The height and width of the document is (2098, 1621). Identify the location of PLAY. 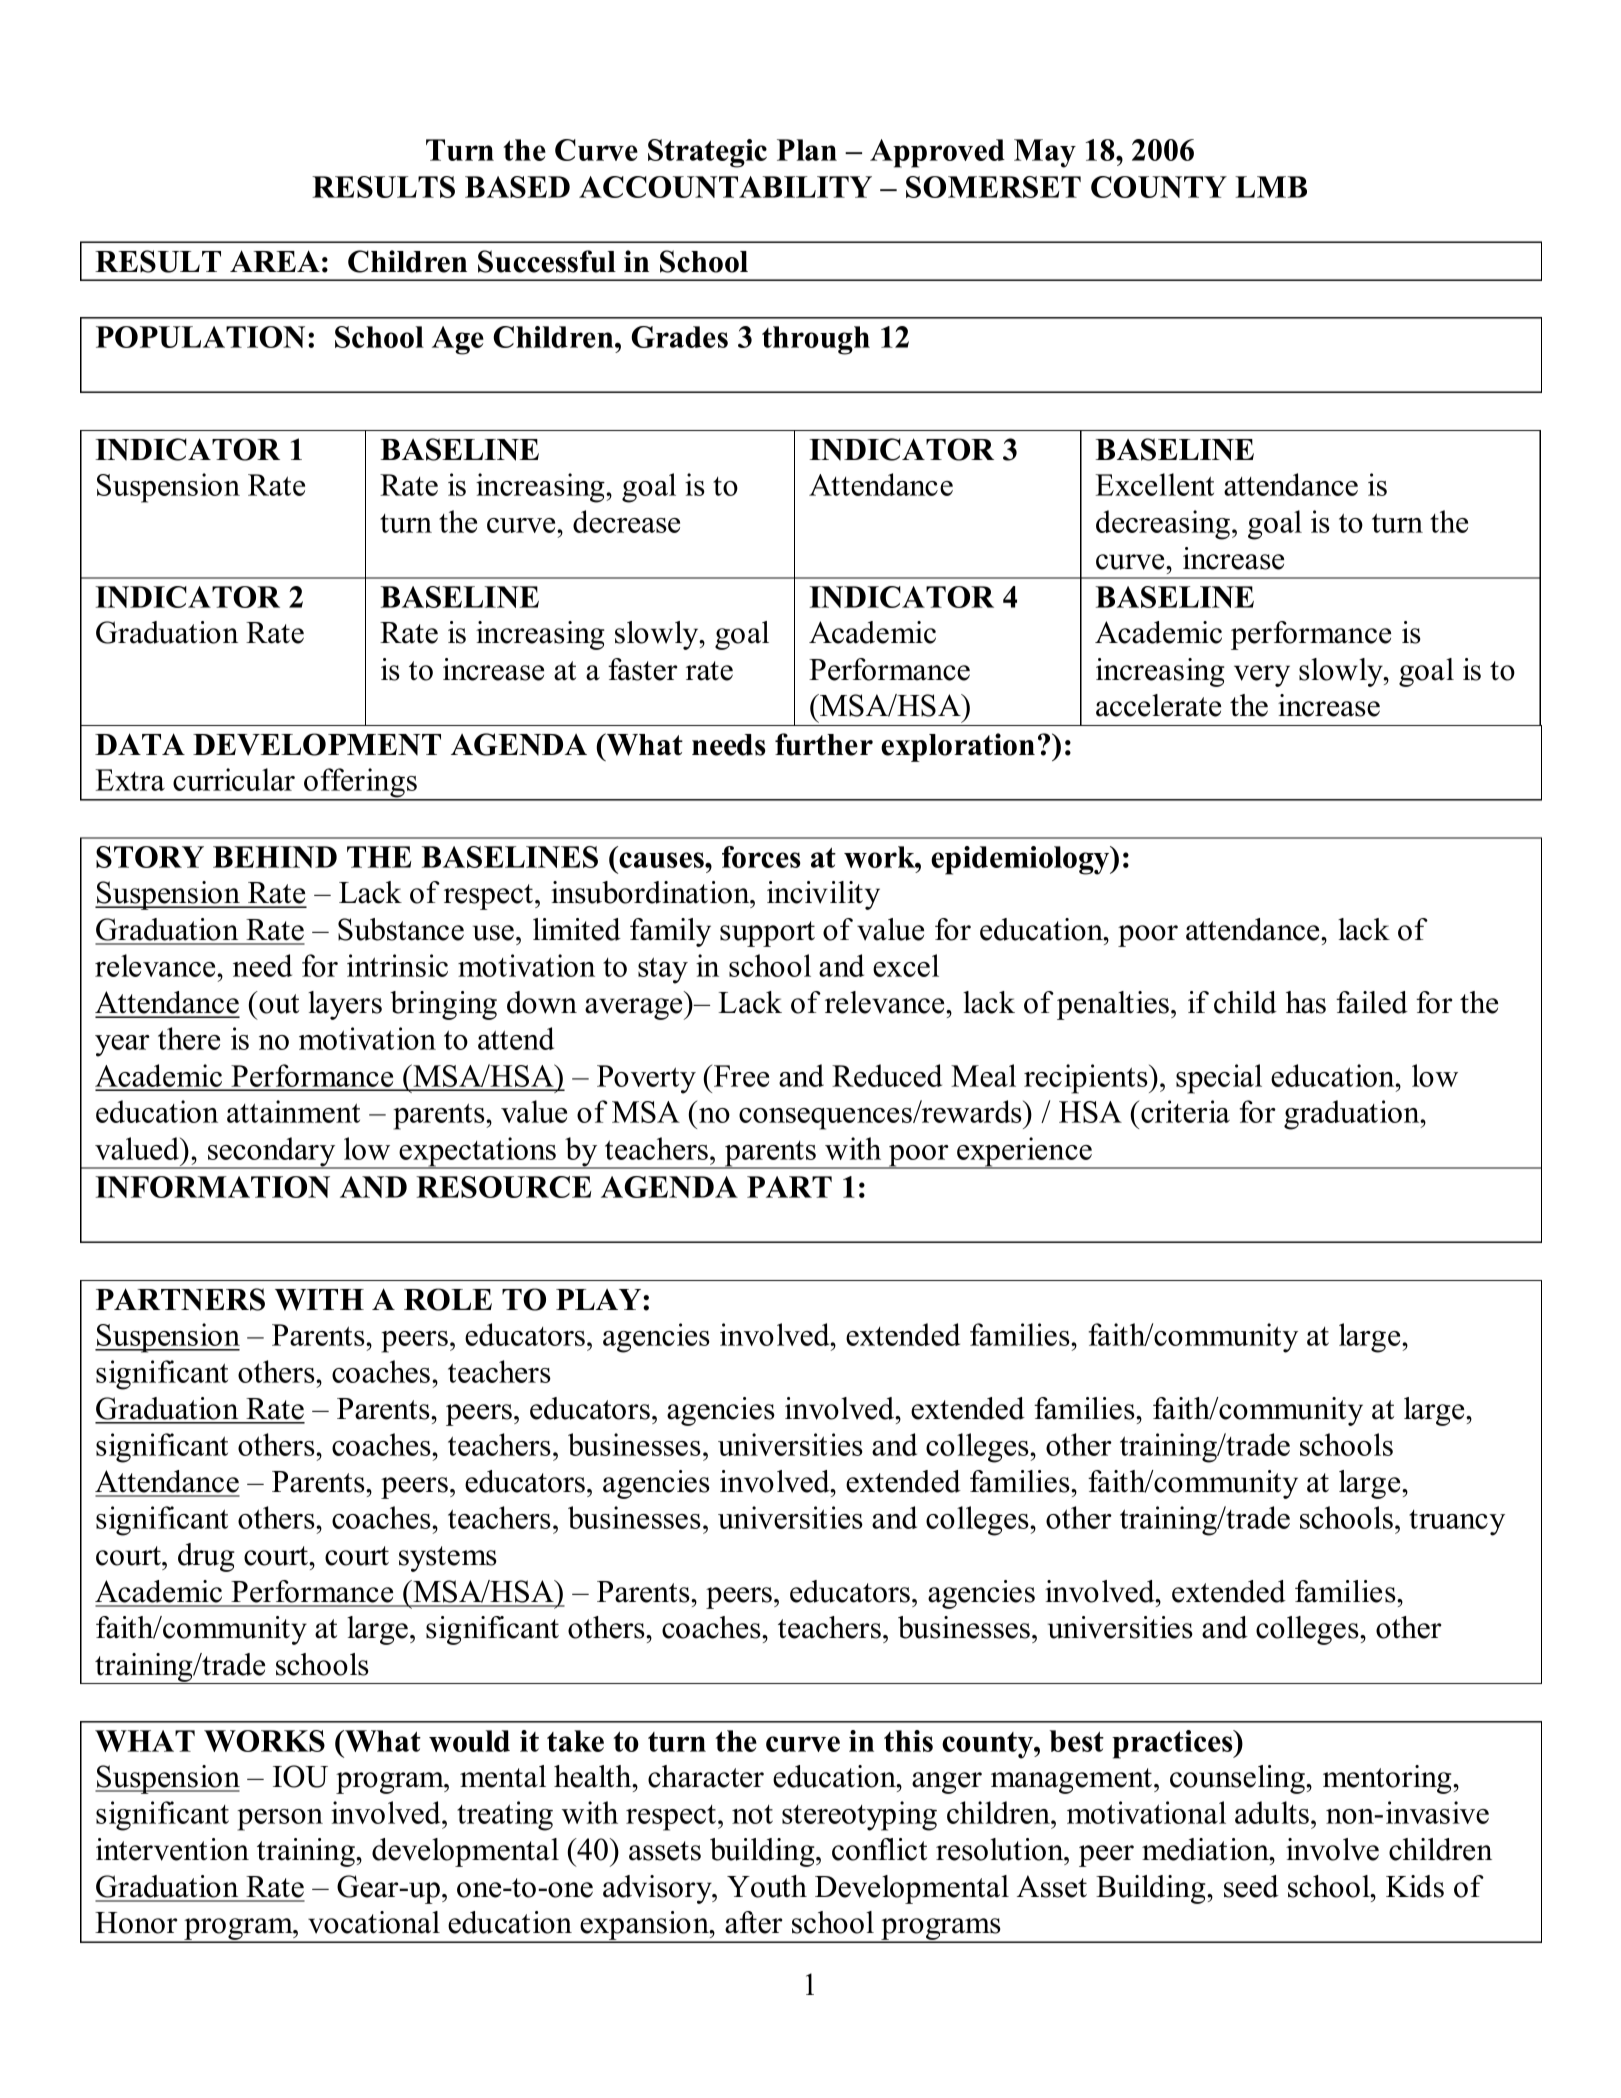
(600, 1299).
